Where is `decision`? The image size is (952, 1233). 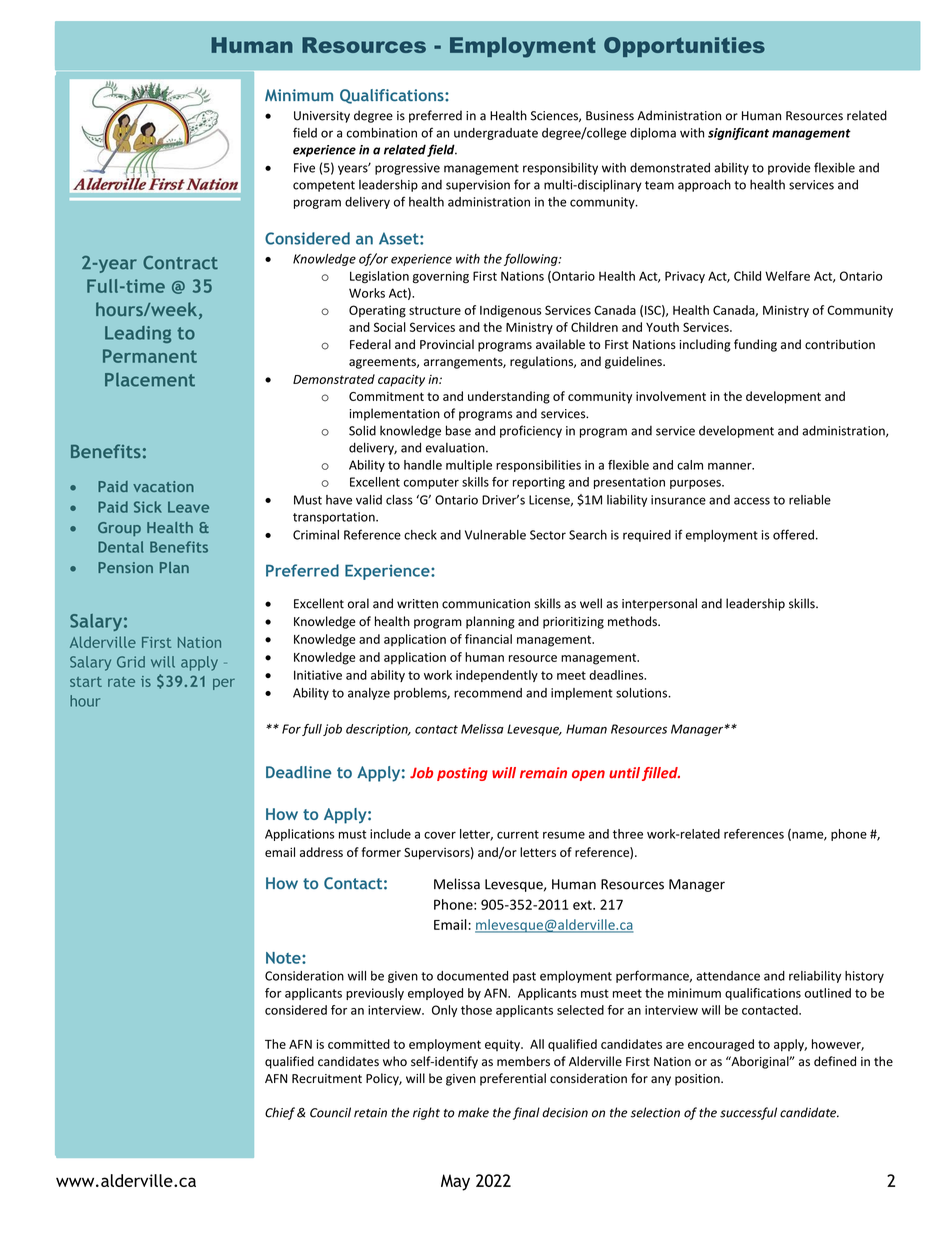 decision is located at coordinates (565, 1112).
